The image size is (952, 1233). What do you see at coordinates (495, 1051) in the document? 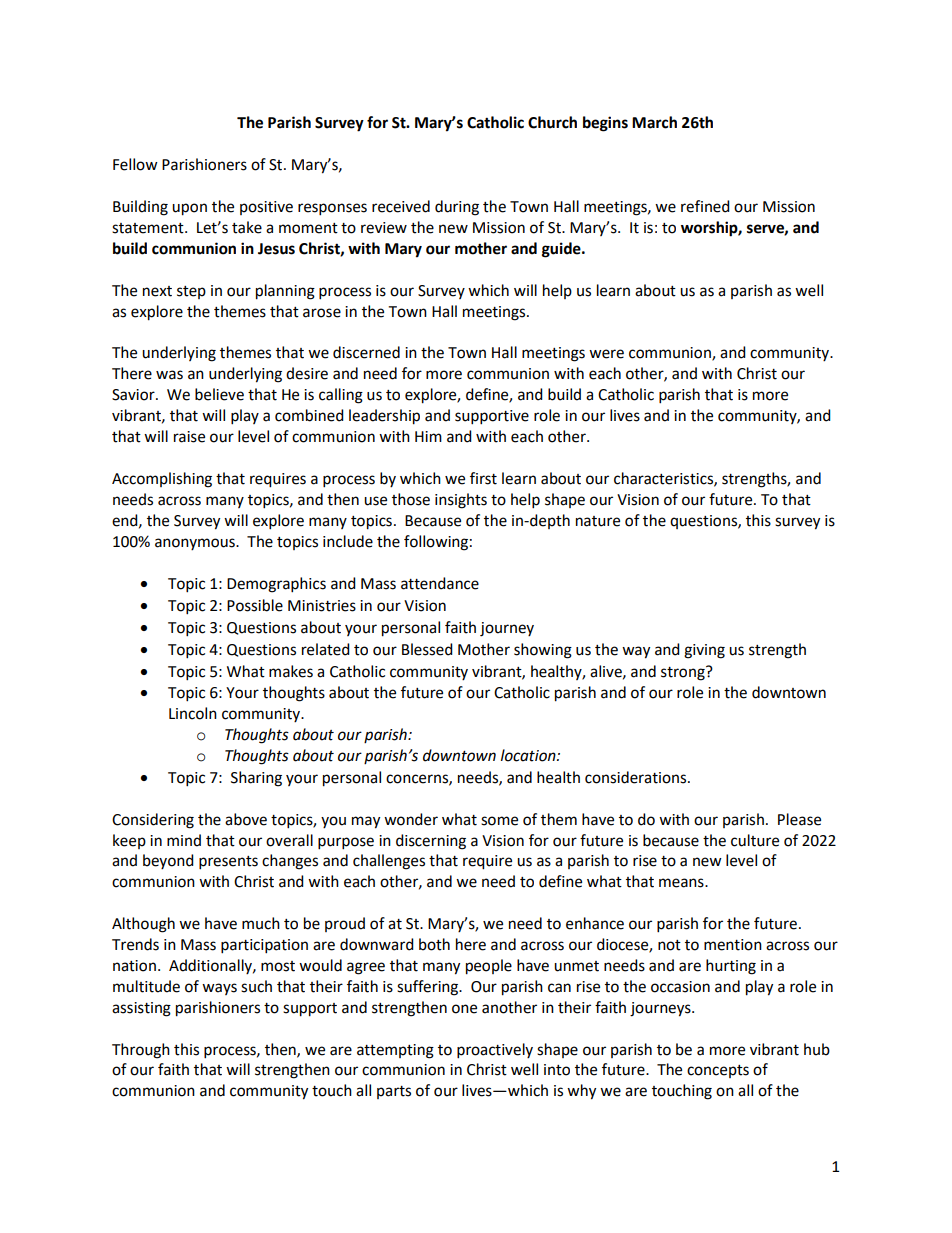
I see `proactively` at bounding box center [495, 1051].
